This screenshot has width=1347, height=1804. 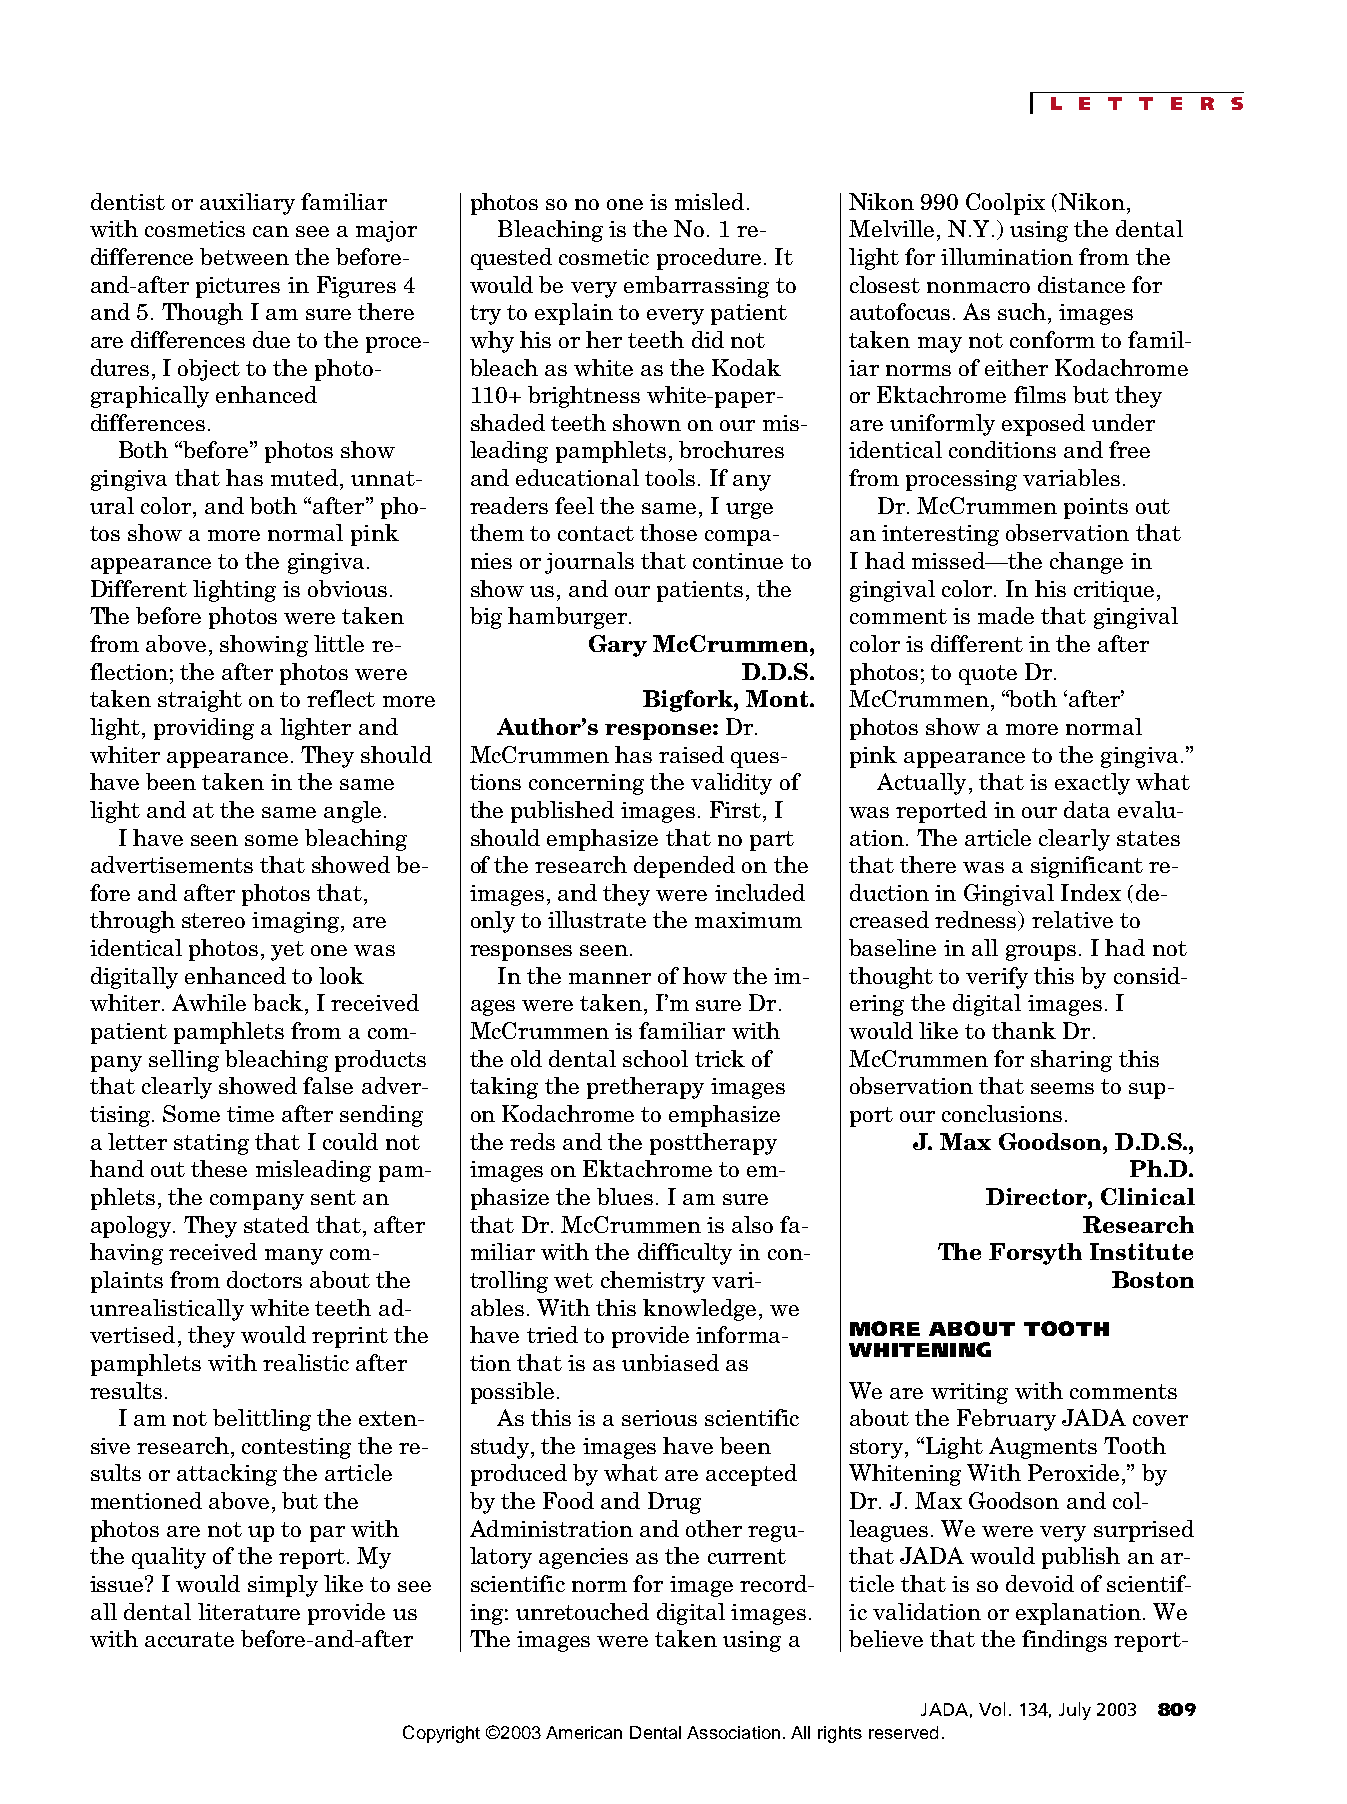 What do you see at coordinates (1081, 284) in the screenshot?
I see `distance` at bounding box center [1081, 284].
